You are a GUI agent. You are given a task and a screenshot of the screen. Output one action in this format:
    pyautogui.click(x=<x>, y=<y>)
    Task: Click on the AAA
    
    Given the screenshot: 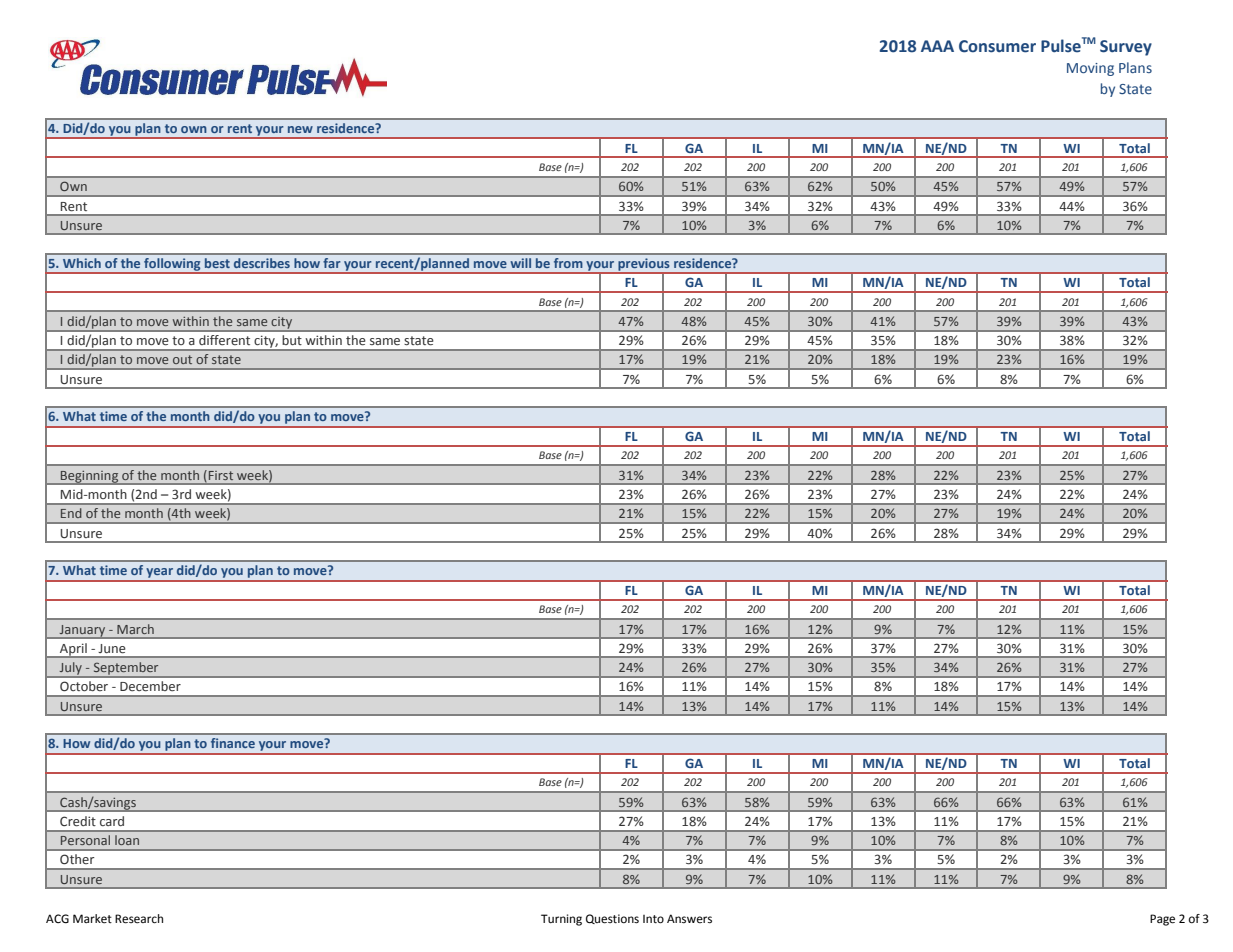 What is the action you would take?
    pyautogui.click(x=937, y=46)
